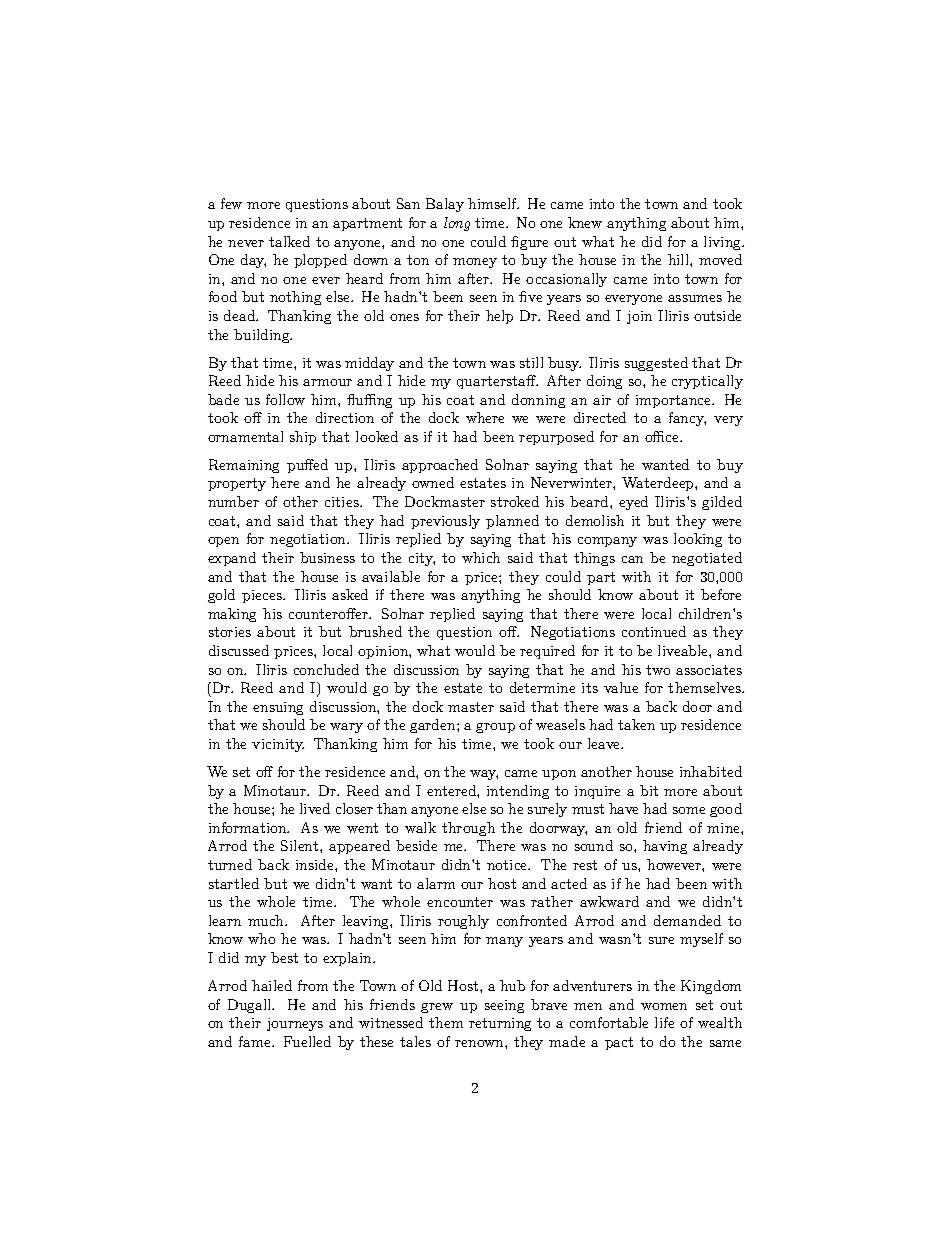 The height and width of the document is (1233, 952). I want to click on returning, so click(500, 1024).
